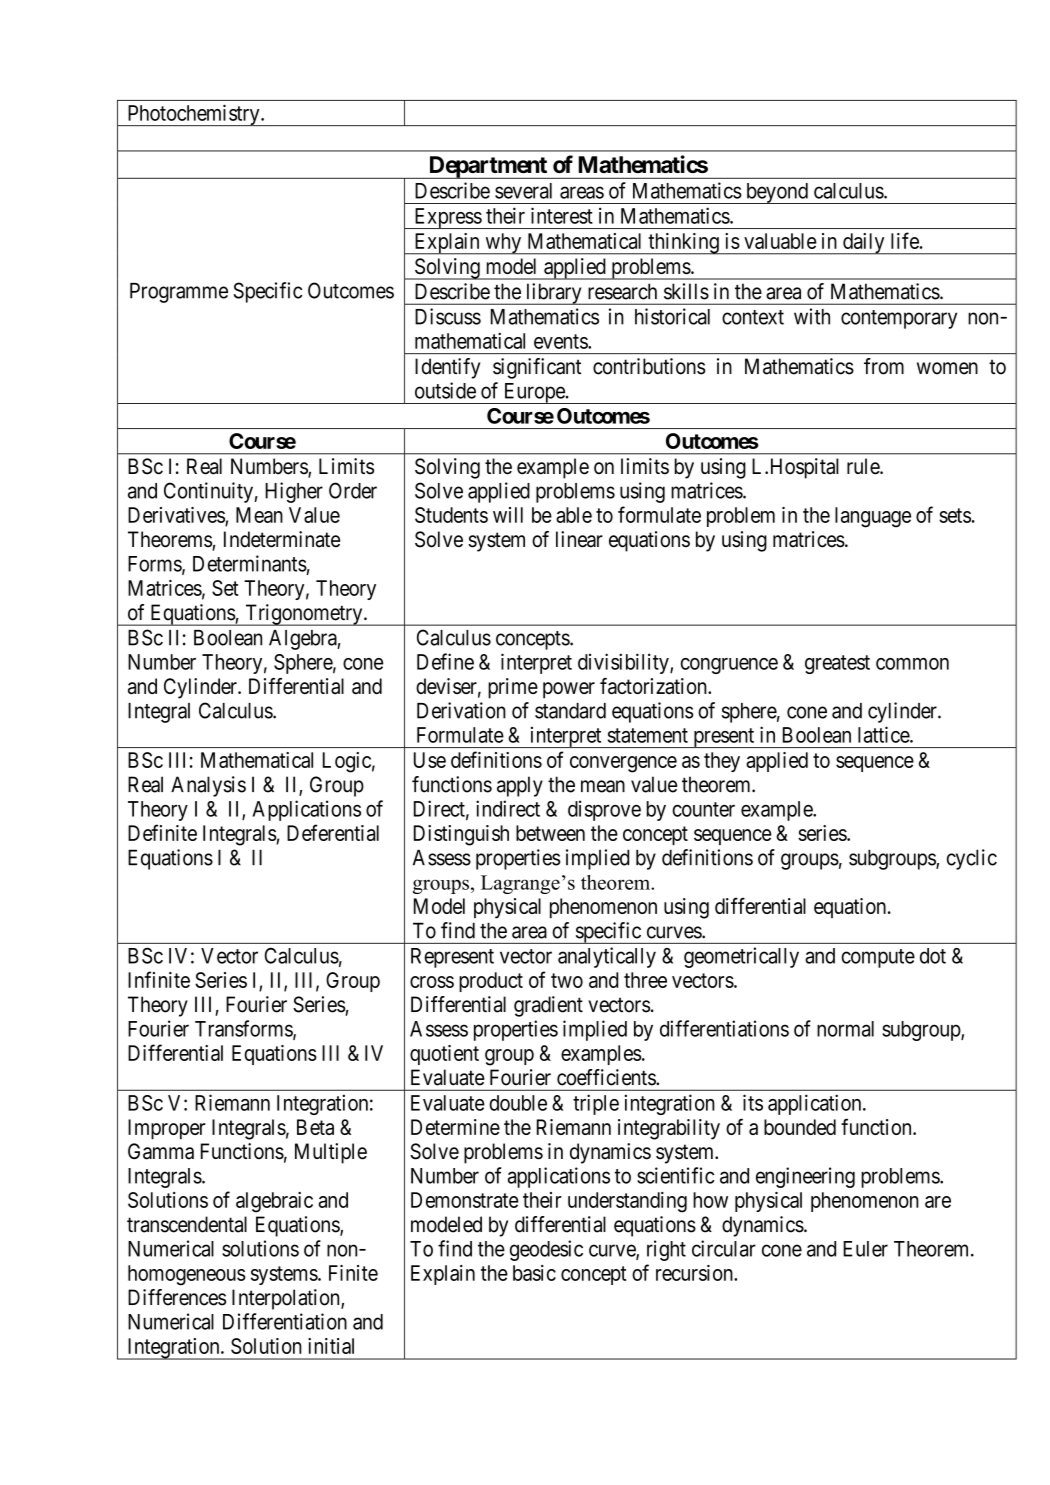 The height and width of the image is (1485, 1050). Describe the element at coordinates (523, 191) in the image. I see `several` at that location.
